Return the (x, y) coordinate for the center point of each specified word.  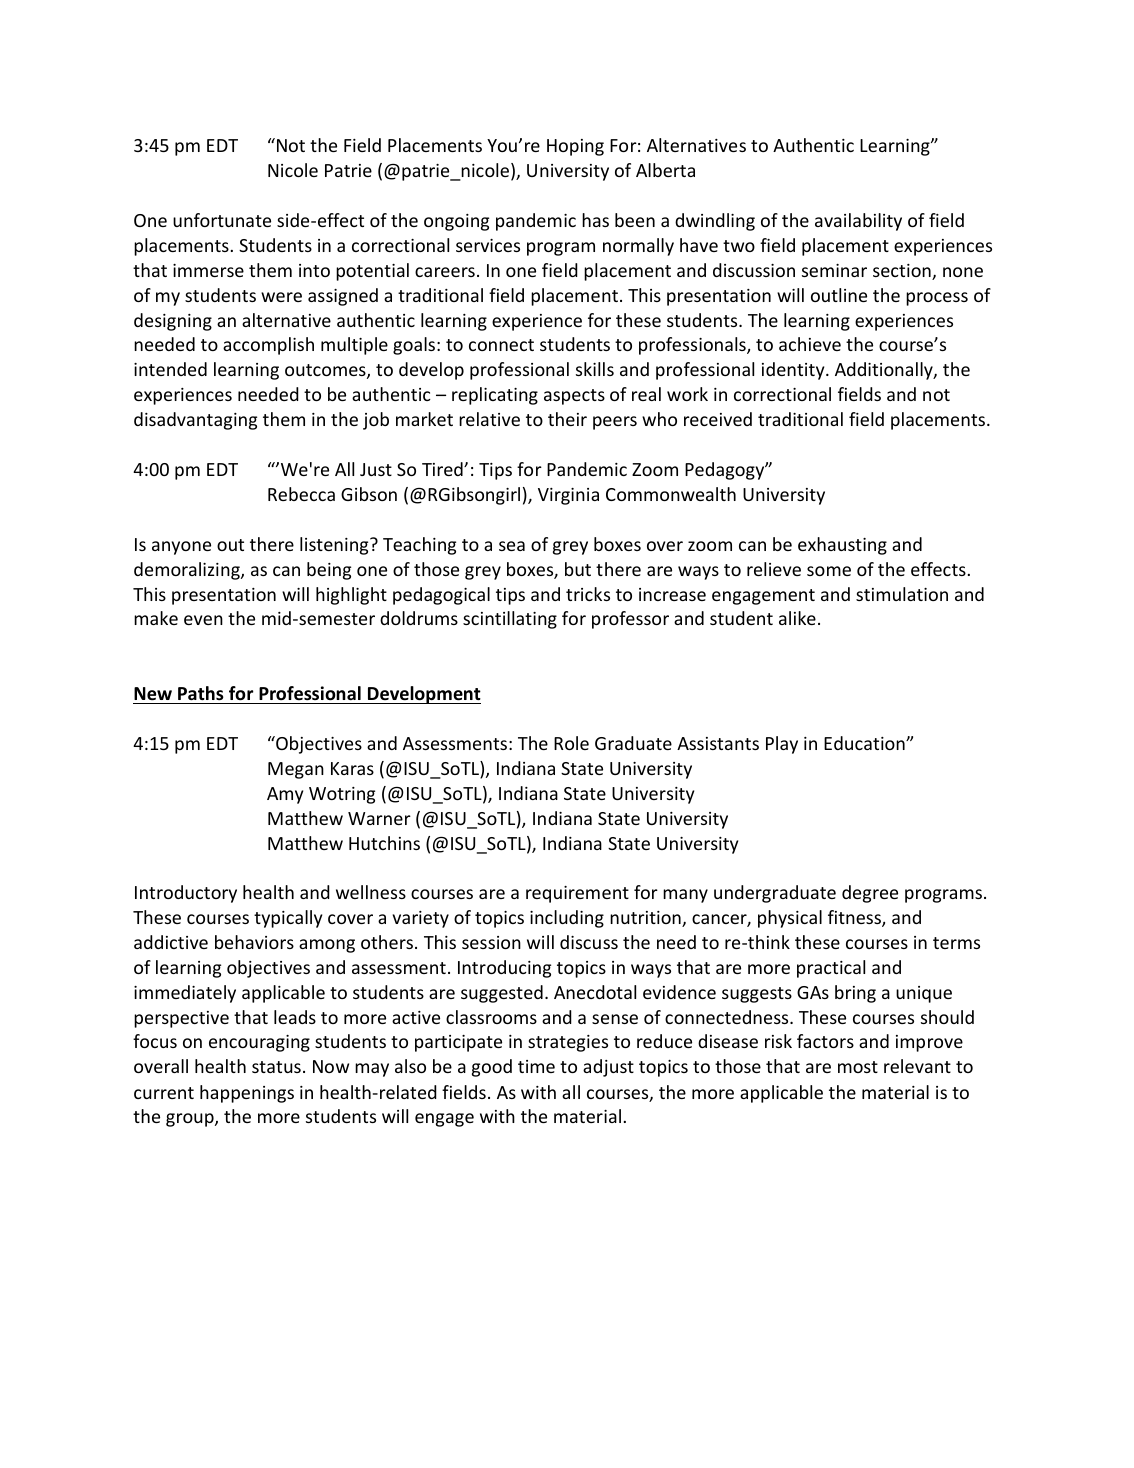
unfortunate (222, 220)
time (536, 1066)
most (858, 1067)
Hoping (575, 147)
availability (858, 222)
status (276, 1067)
